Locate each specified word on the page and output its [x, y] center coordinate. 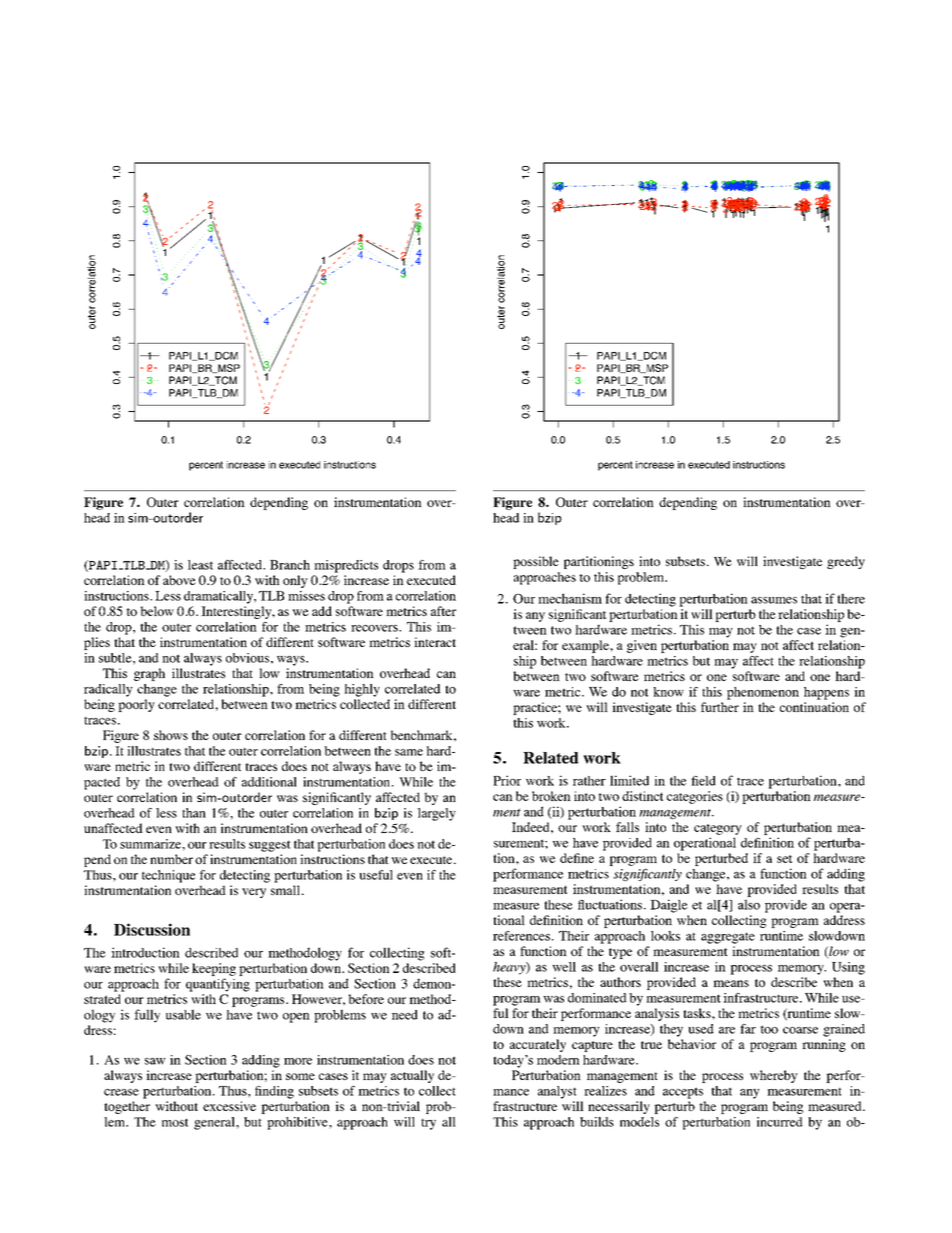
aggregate [728, 938]
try [428, 1124]
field [703, 781]
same [409, 752]
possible [536, 562]
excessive [229, 1106]
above [179, 580]
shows [171, 735]
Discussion [152, 929]
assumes [774, 600]
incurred [780, 1122]
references [521, 936]
